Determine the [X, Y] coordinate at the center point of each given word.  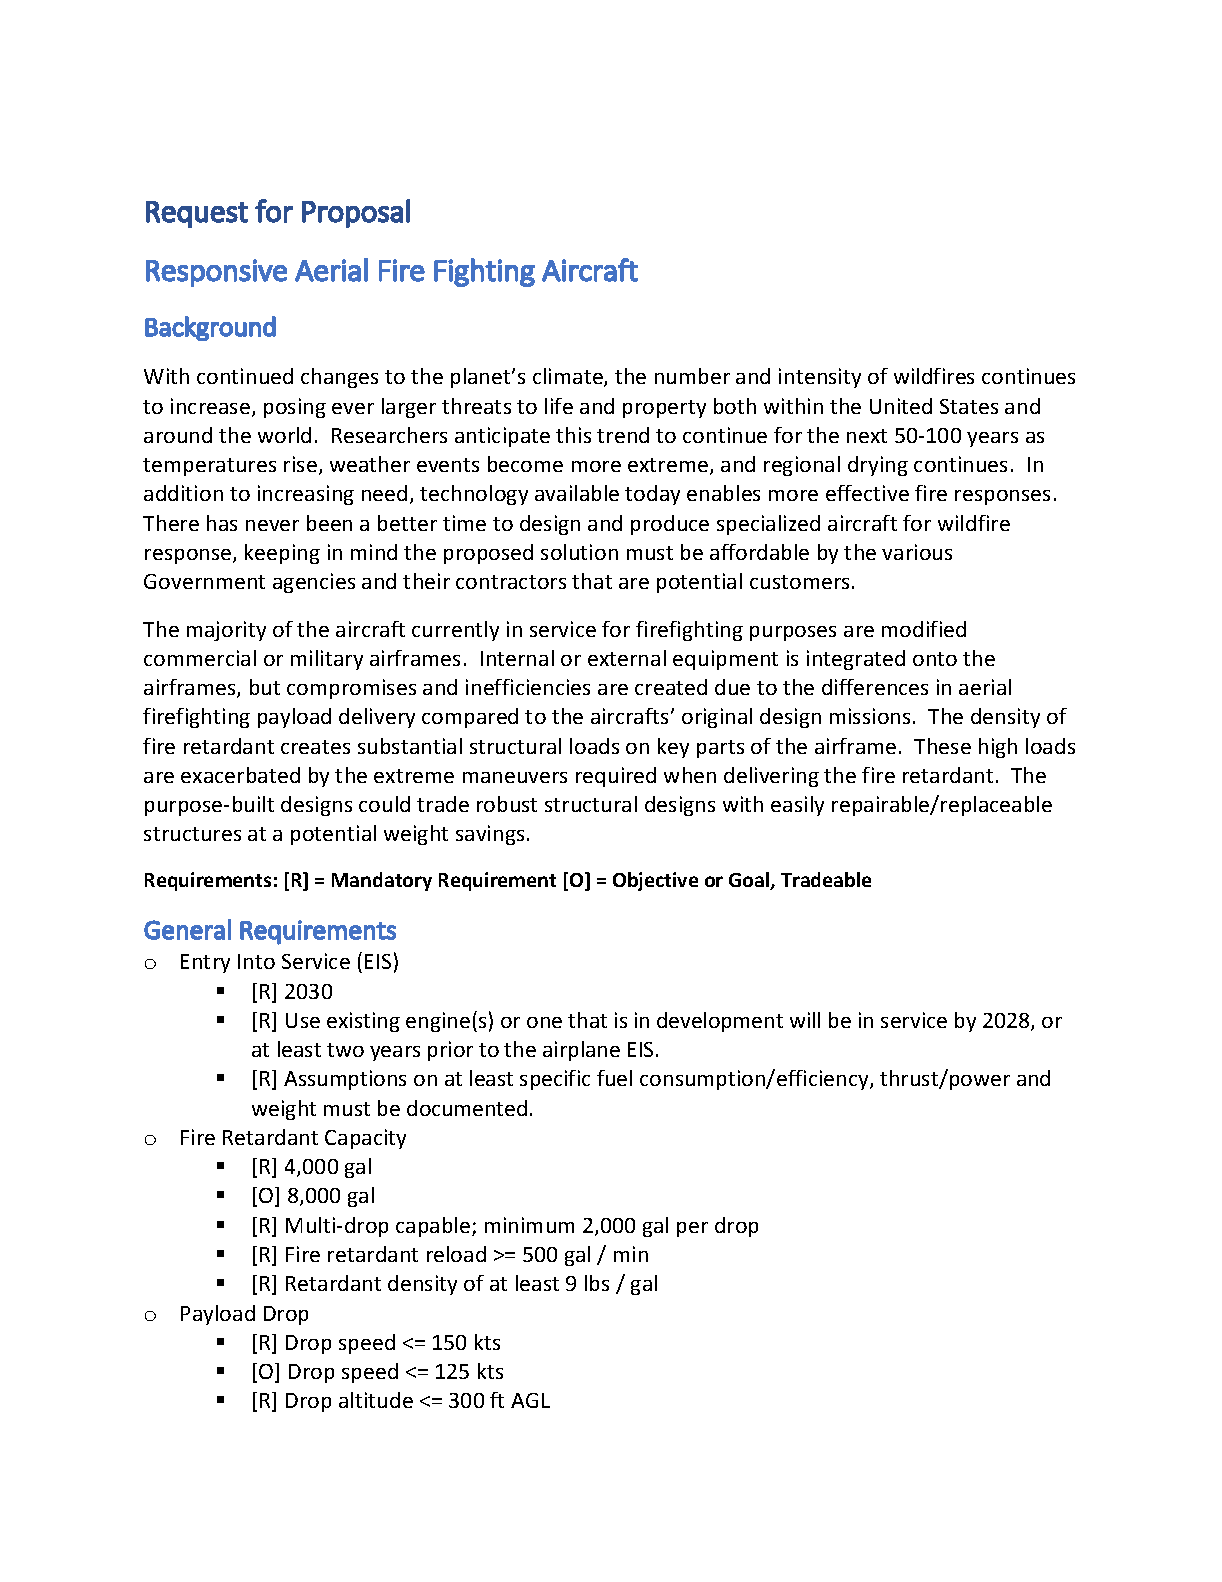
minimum [529, 1225]
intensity [820, 378]
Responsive [216, 273]
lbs [597, 1283]
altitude [376, 1400]
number [692, 376]
